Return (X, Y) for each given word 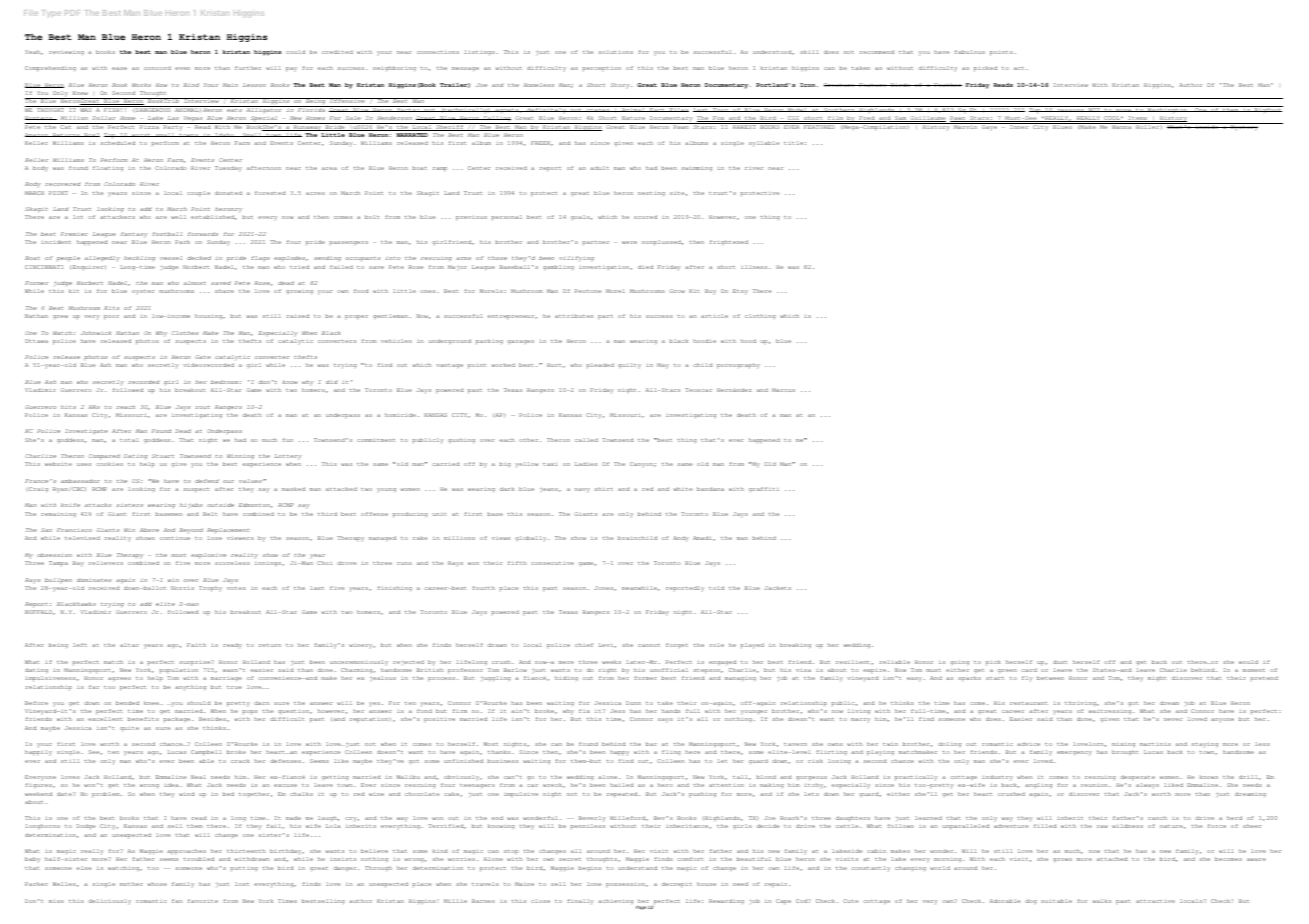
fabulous (970, 52)
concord (157, 68)
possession (627, 884)
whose (157, 884)
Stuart (163, 456)
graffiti (763, 489)
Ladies (586, 464)
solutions (615, 52)
